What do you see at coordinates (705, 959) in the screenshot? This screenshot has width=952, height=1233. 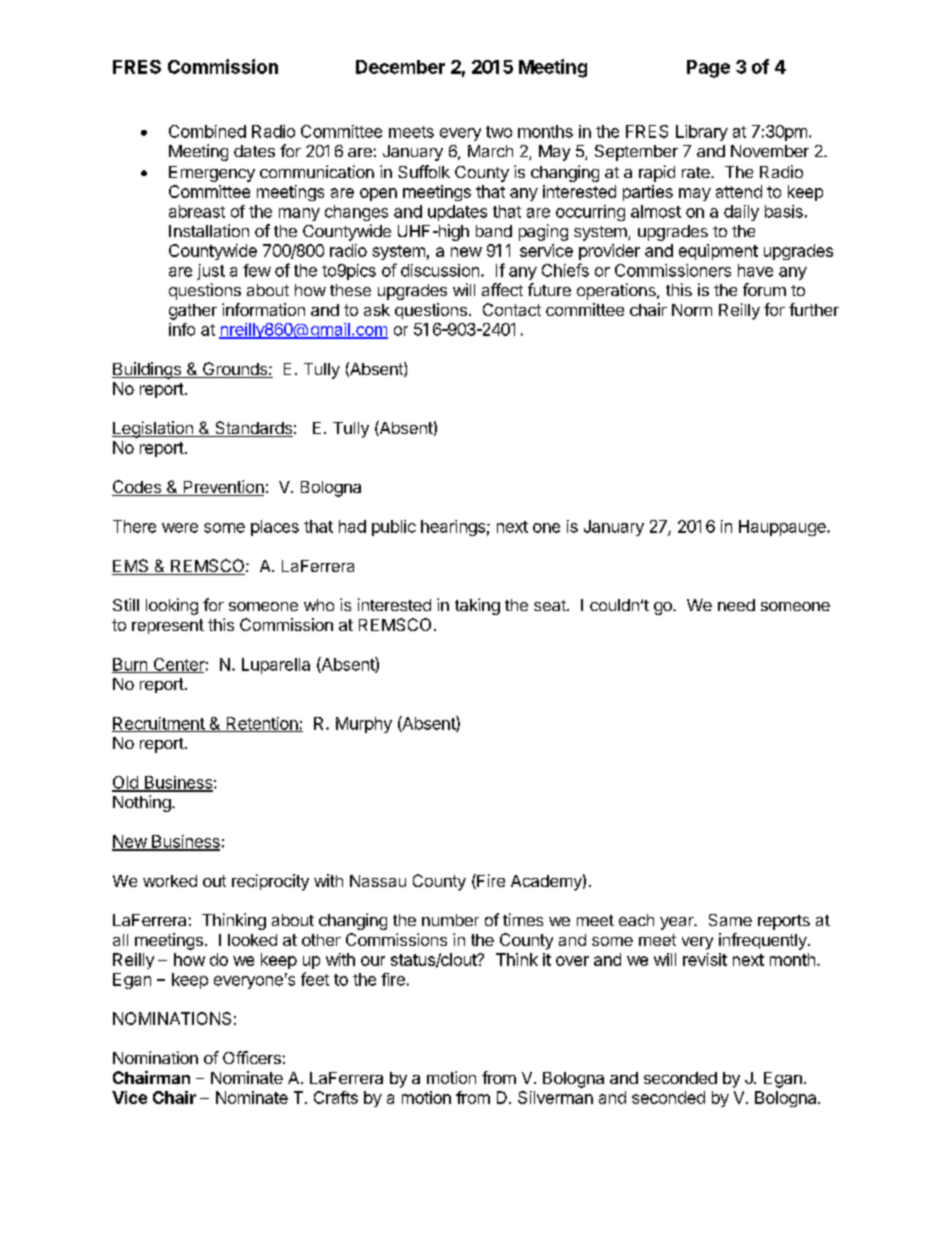 I see `revisit` at bounding box center [705, 959].
